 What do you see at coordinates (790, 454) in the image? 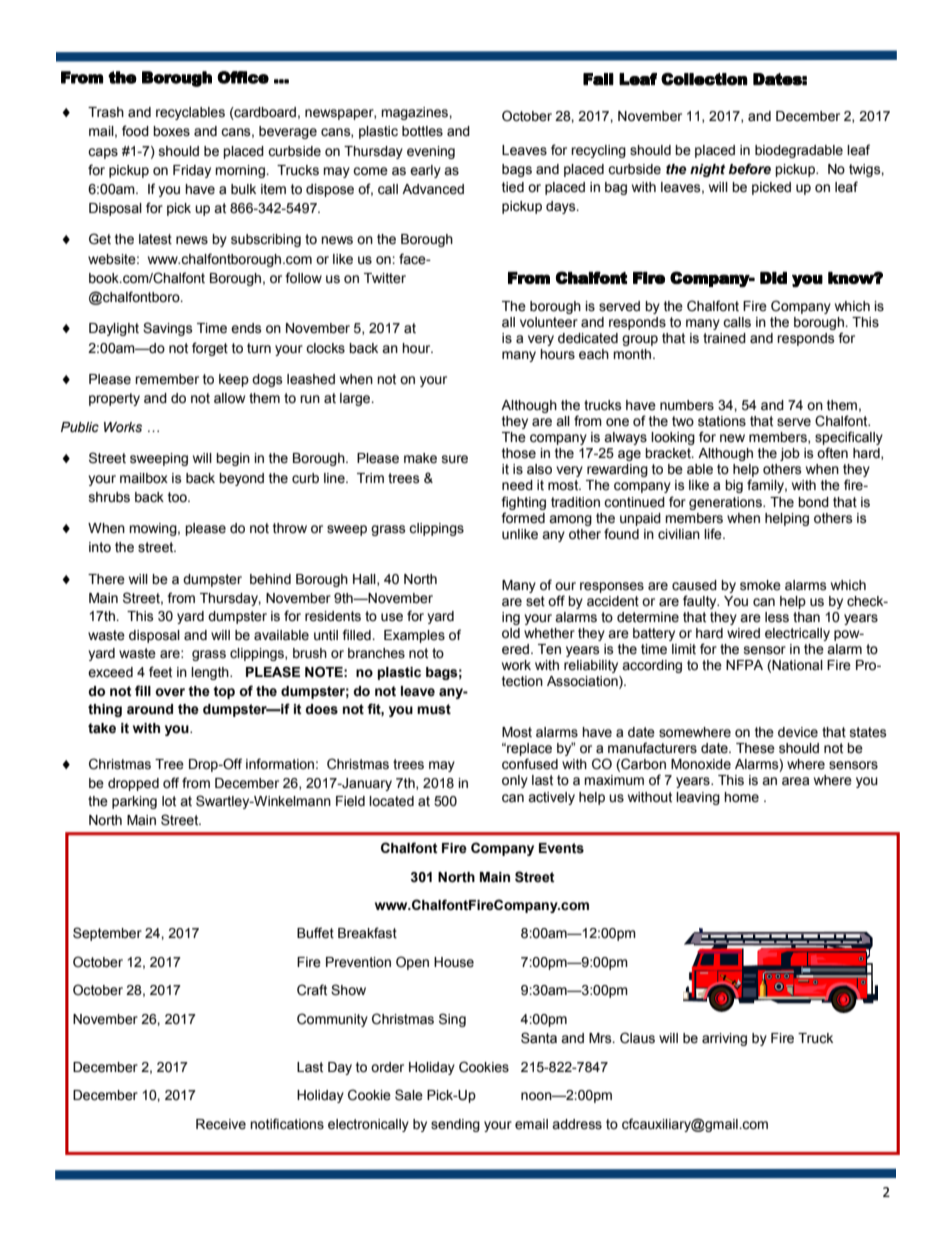
I see `job` at bounding box center [790, 454].
